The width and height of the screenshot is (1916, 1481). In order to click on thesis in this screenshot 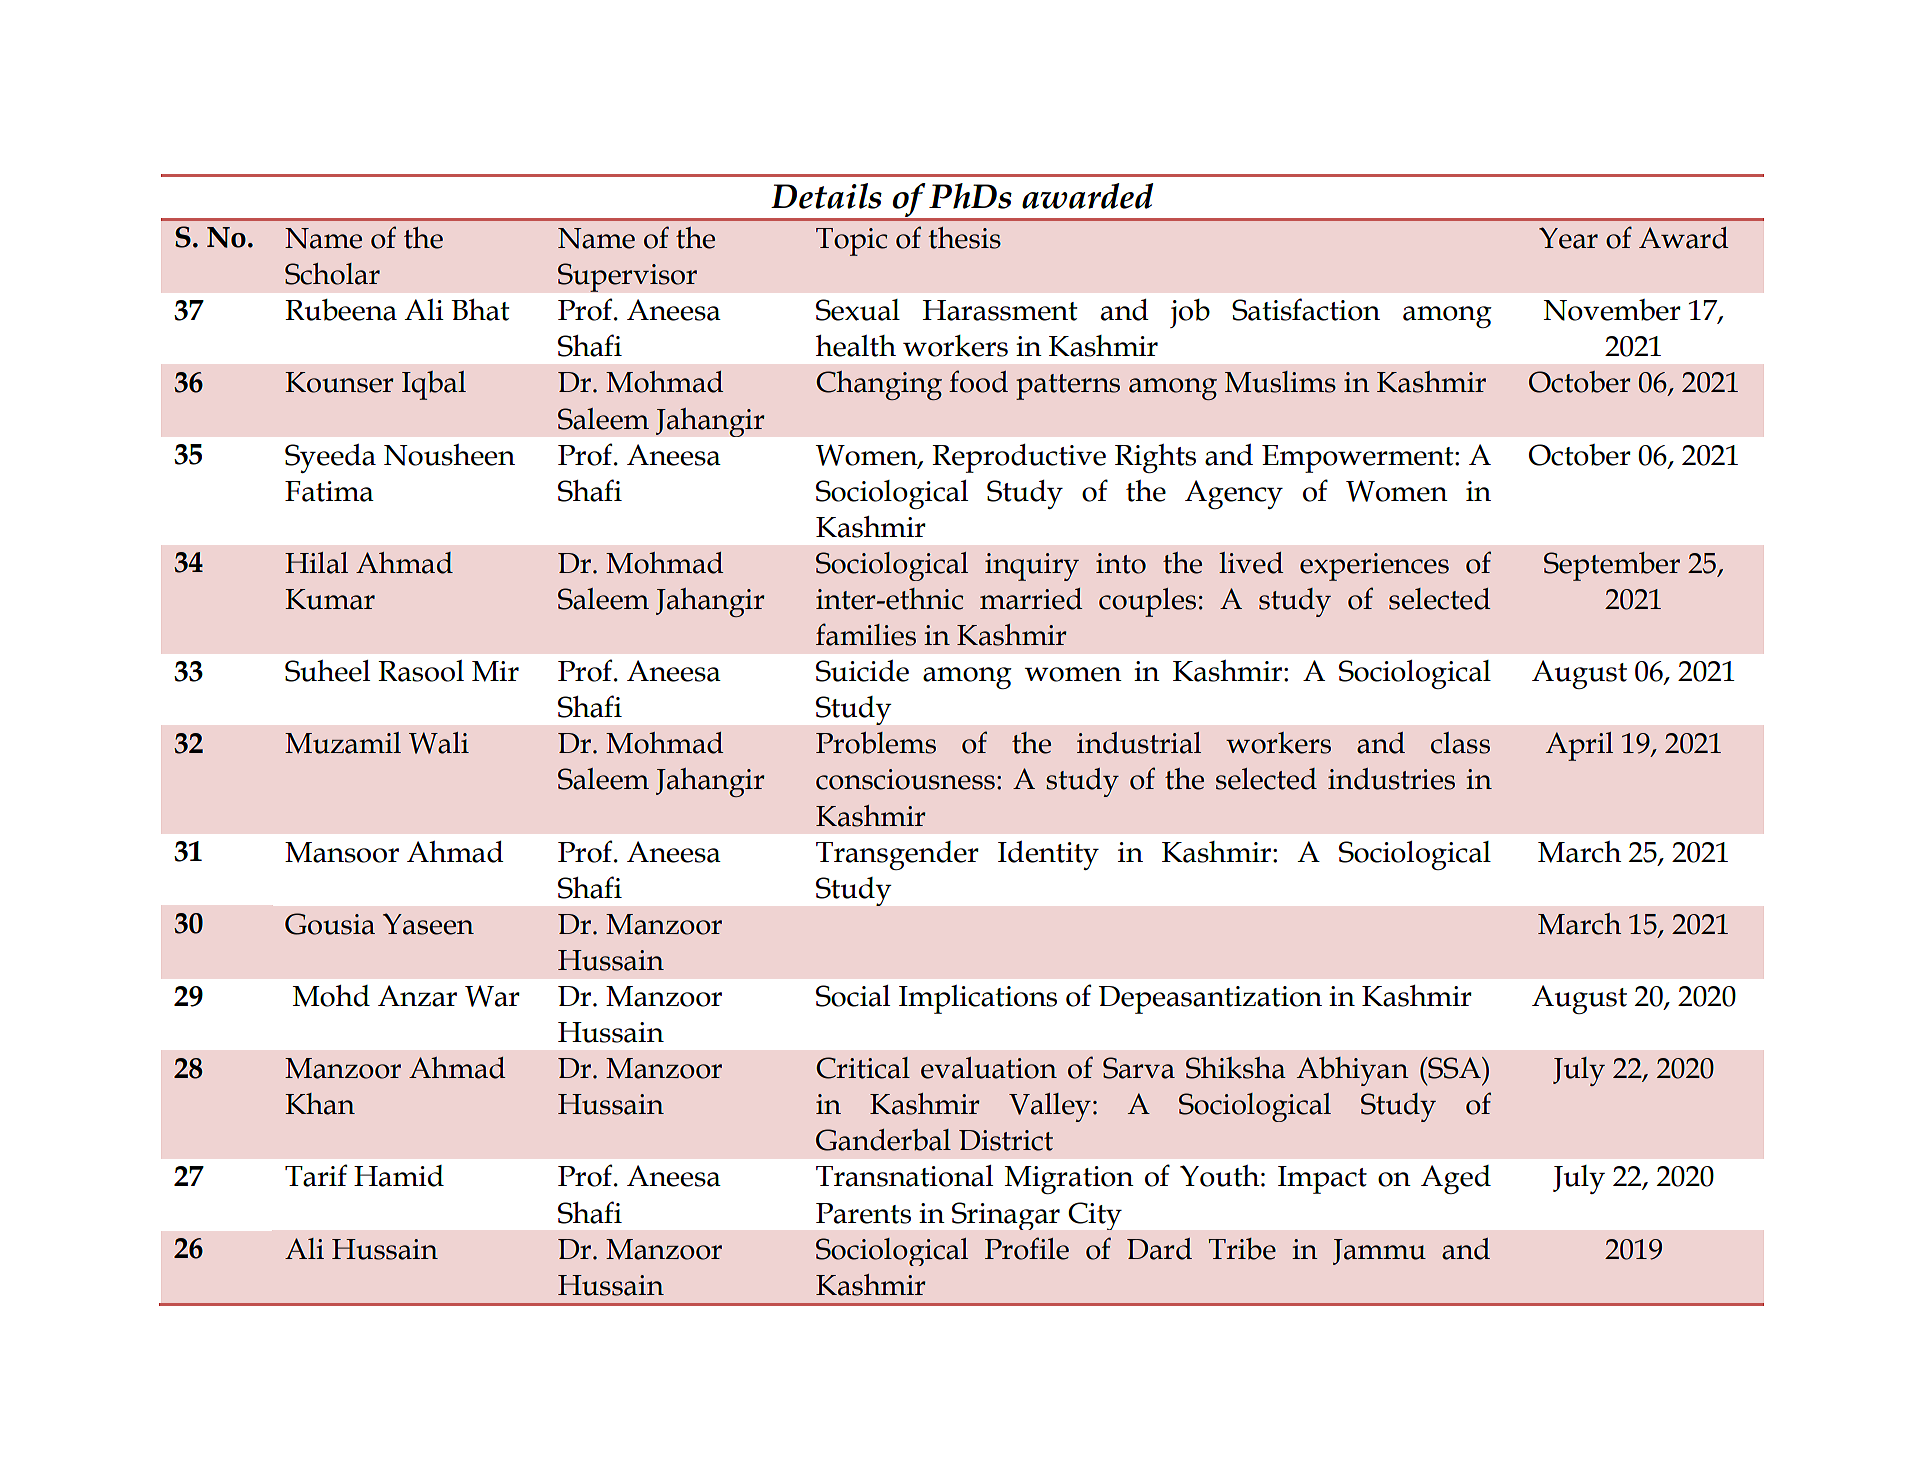, I will do `click(964, 238)`.
